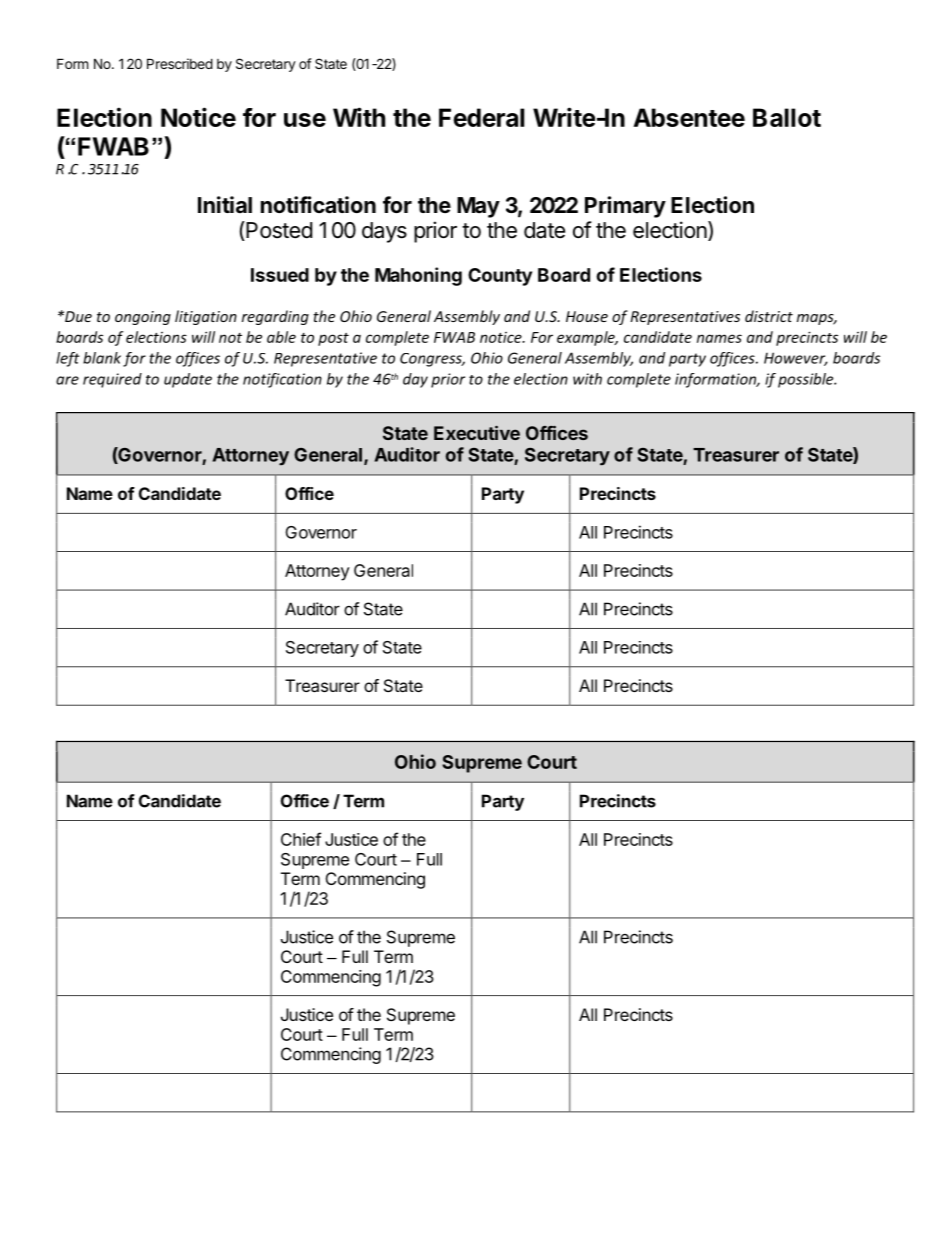 The width and height of the document is (952, 1233). I want to click on Absentee, so click(689, 117).
